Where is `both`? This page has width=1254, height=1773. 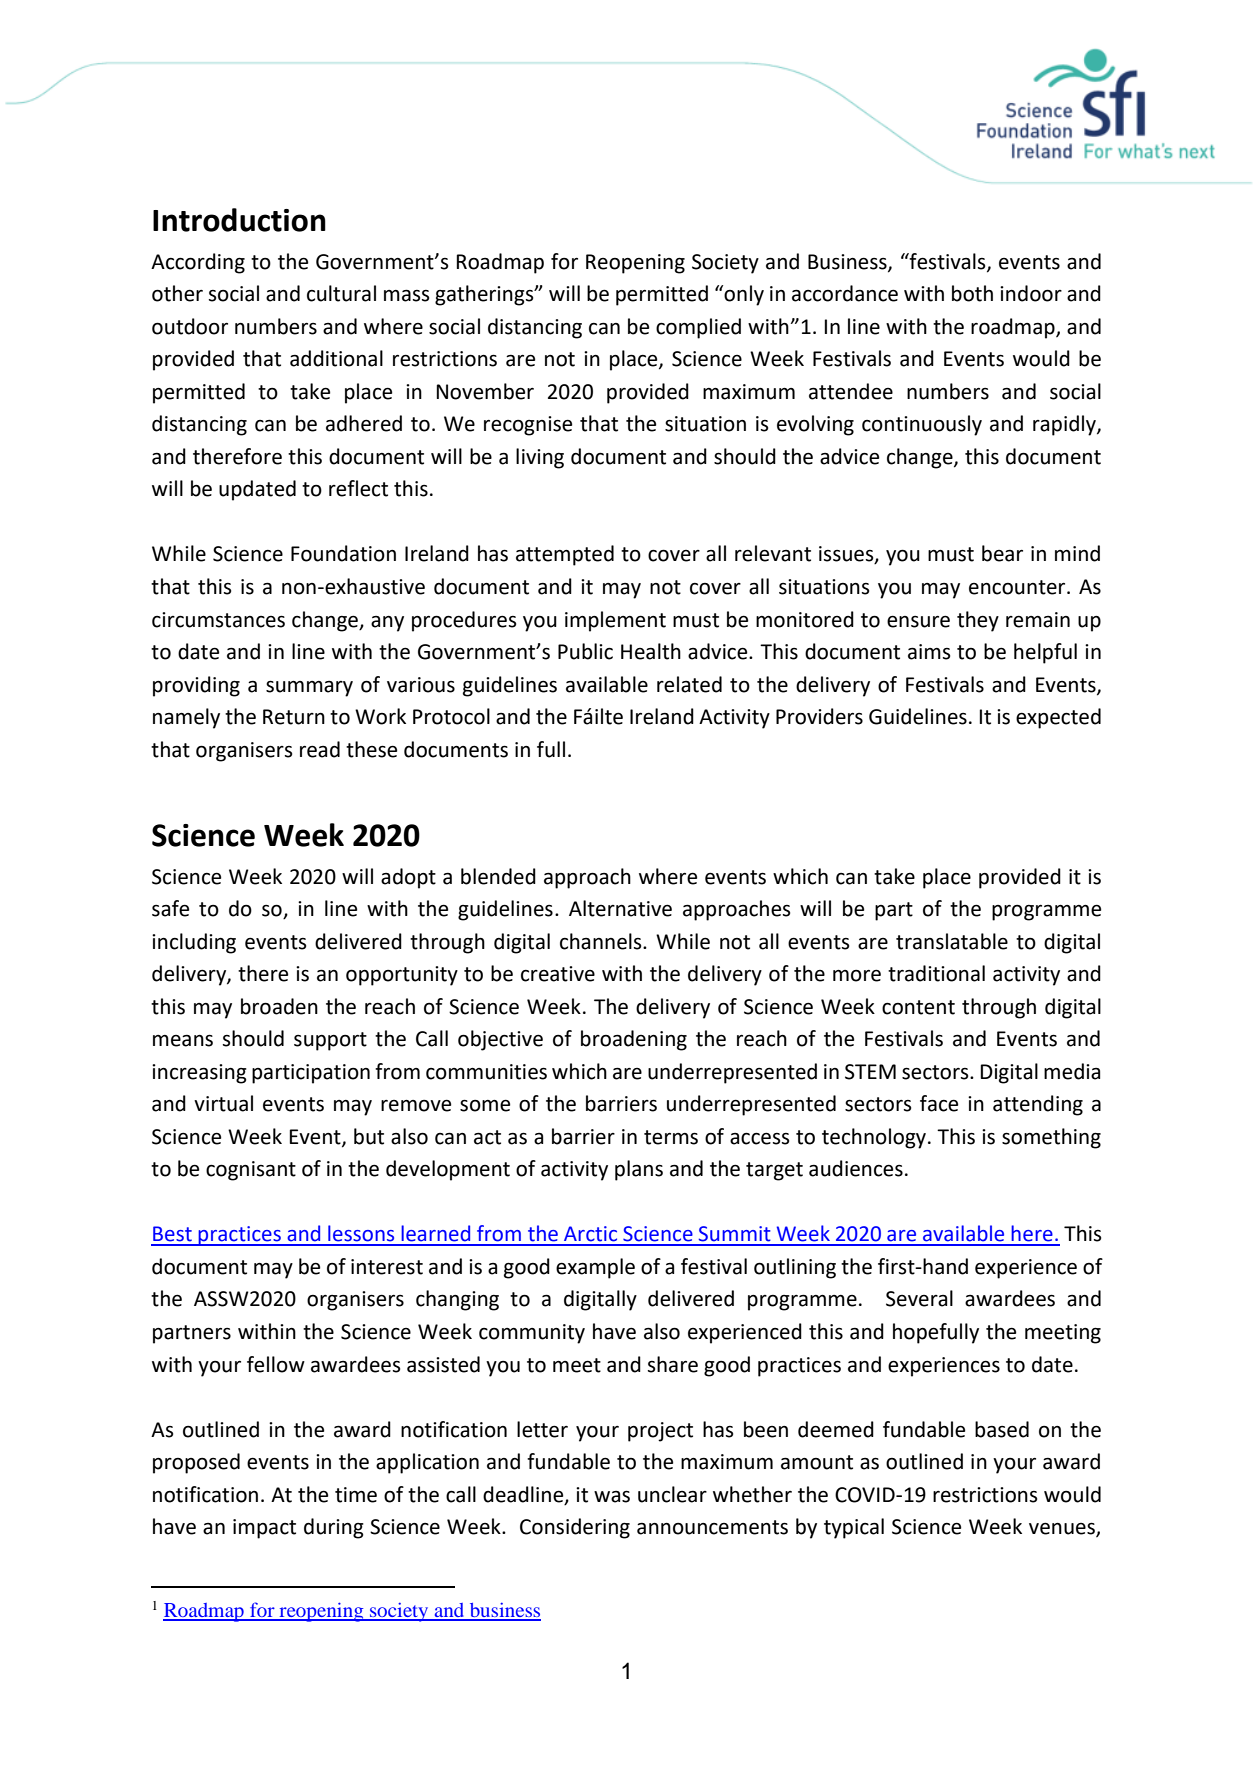
both is located at coordinates (972, 293).
